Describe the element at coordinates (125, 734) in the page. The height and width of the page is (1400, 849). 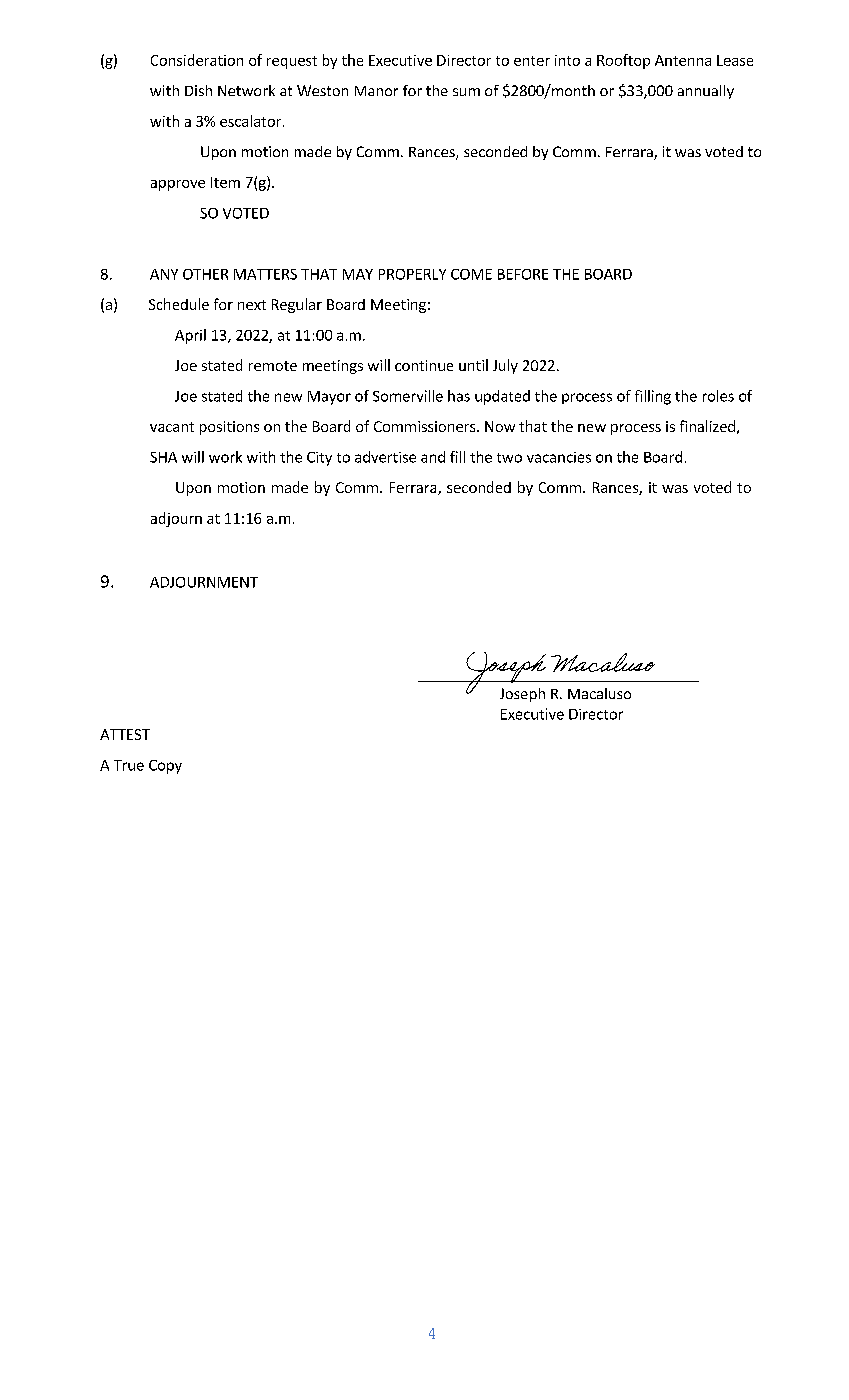
I see `ATTEST` at that location.
